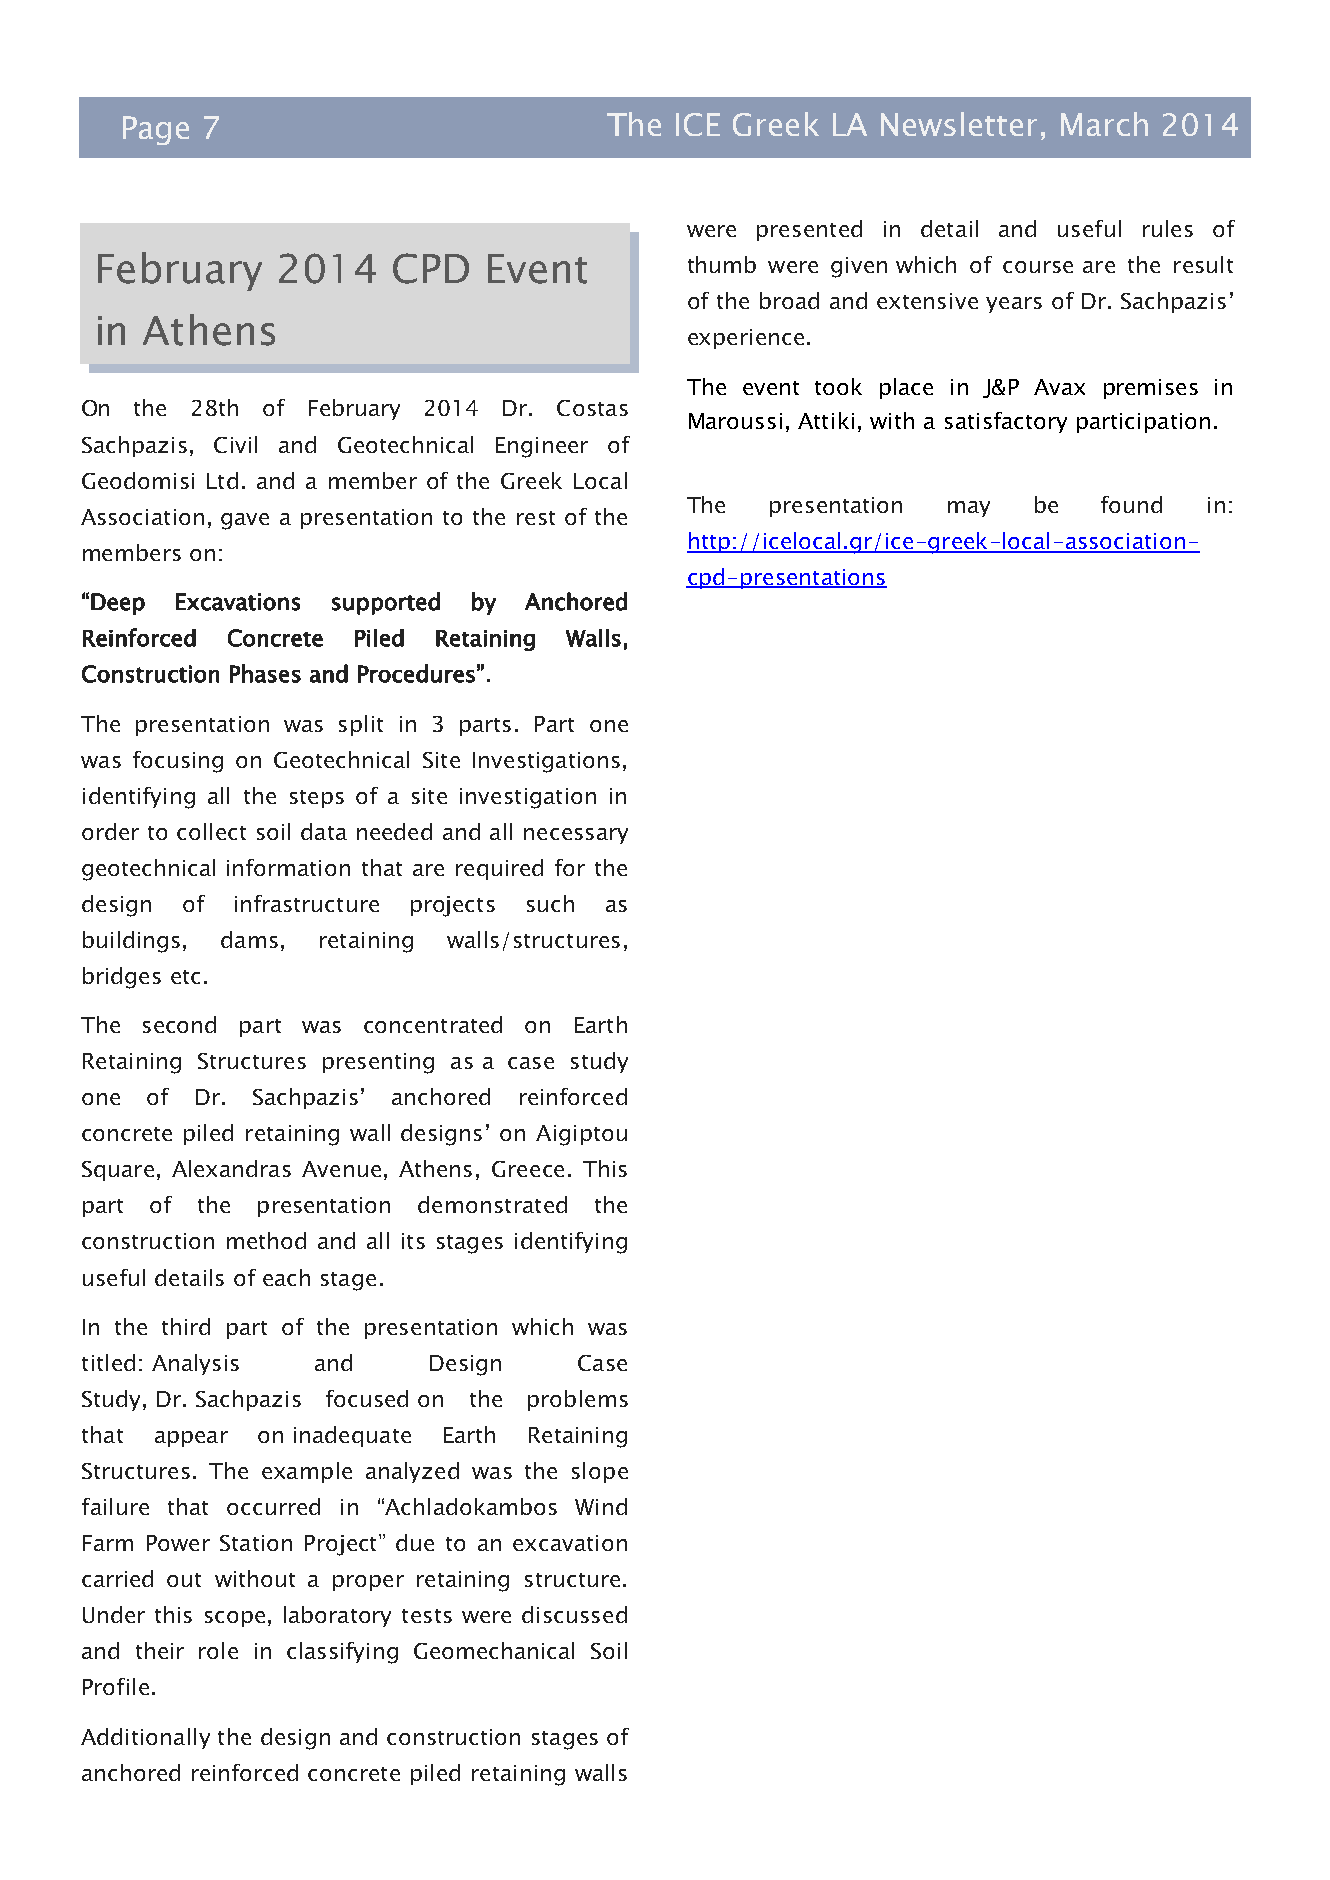  Describe the element at coordinates (249, 939) in the screenshot. I see `dams` at that location.
